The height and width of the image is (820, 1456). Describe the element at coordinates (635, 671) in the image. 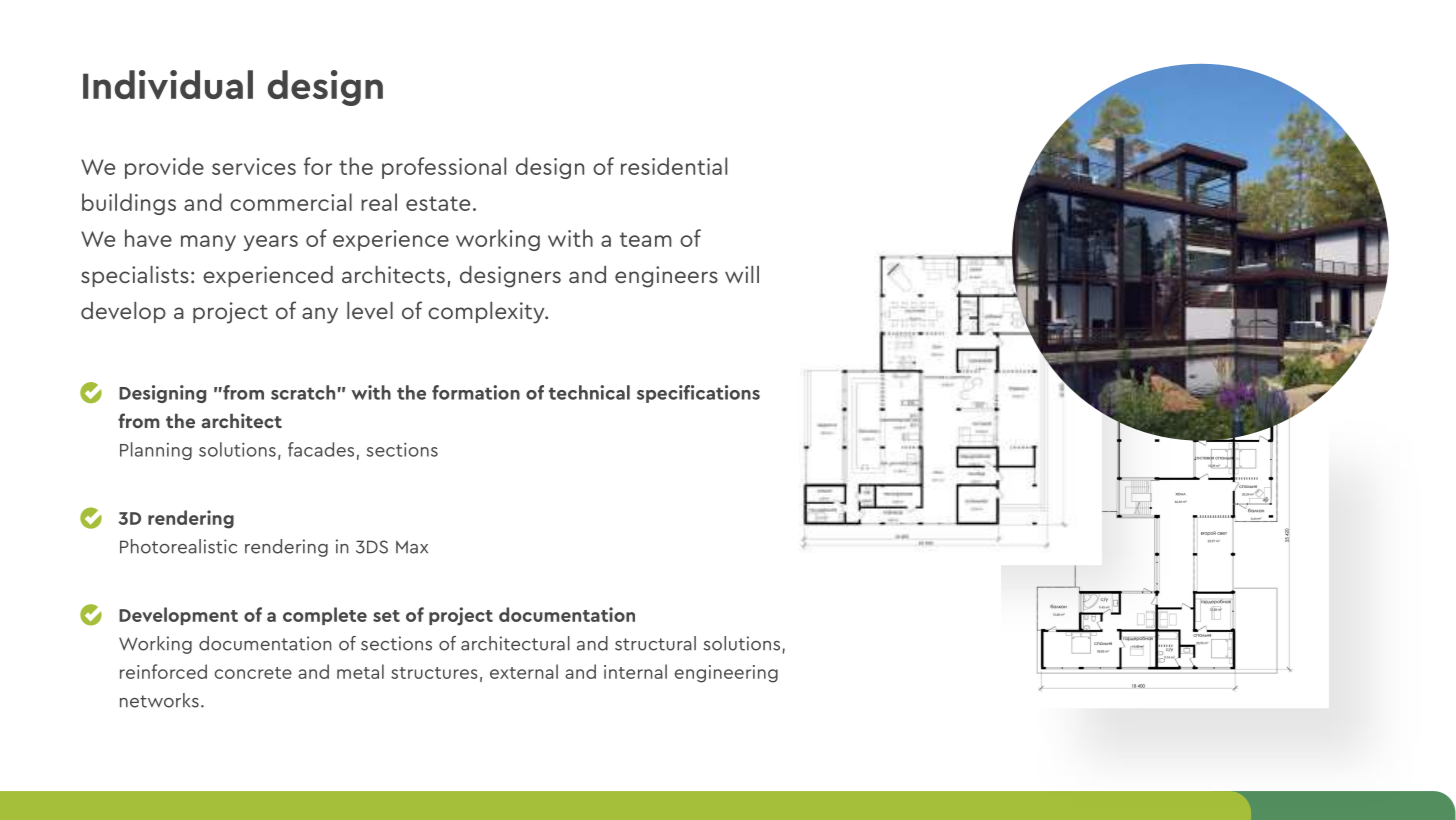

I see `internal` at that location.
